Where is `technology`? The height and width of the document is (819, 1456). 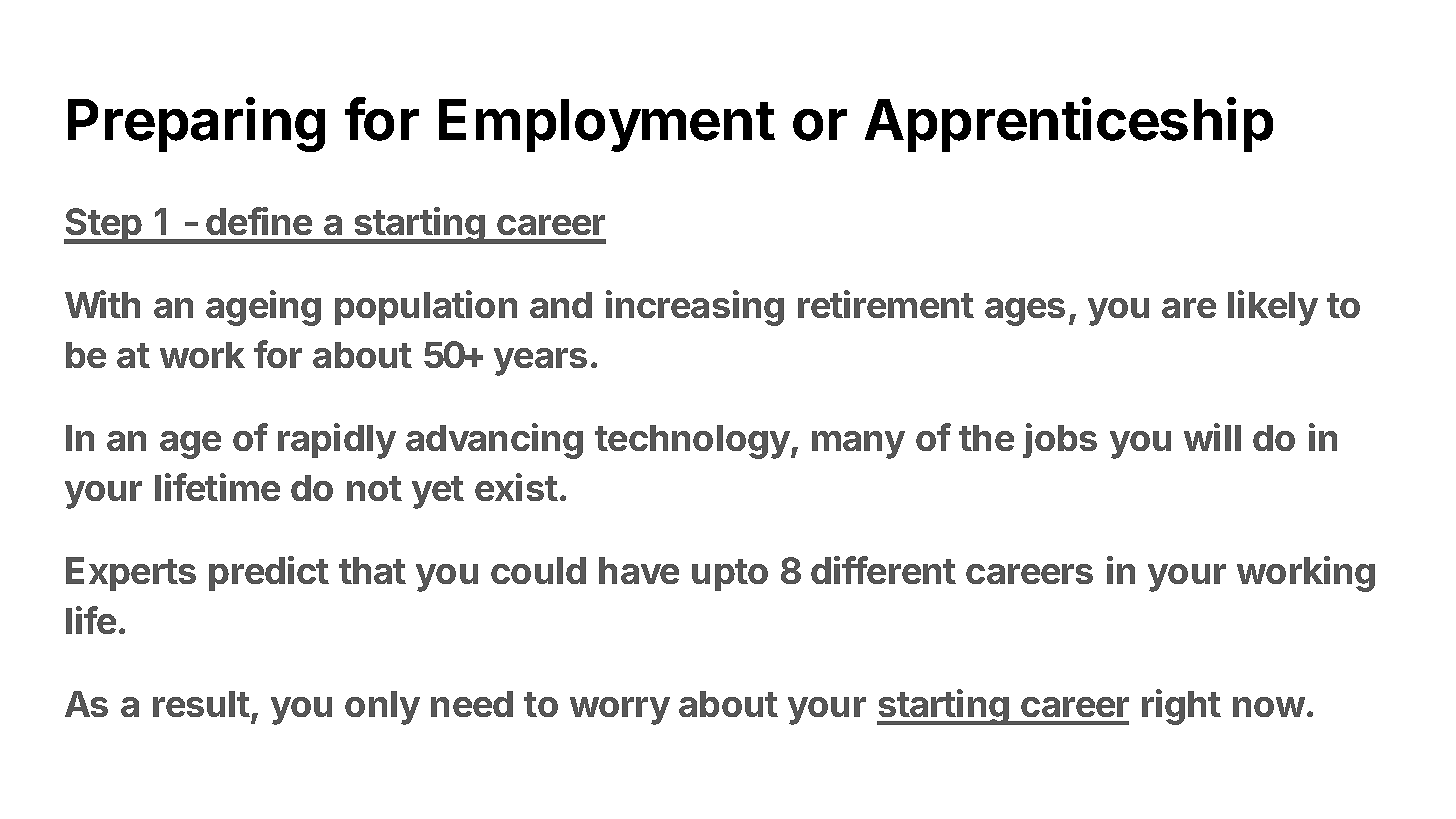 technology is located at coordinates (693, 442).
